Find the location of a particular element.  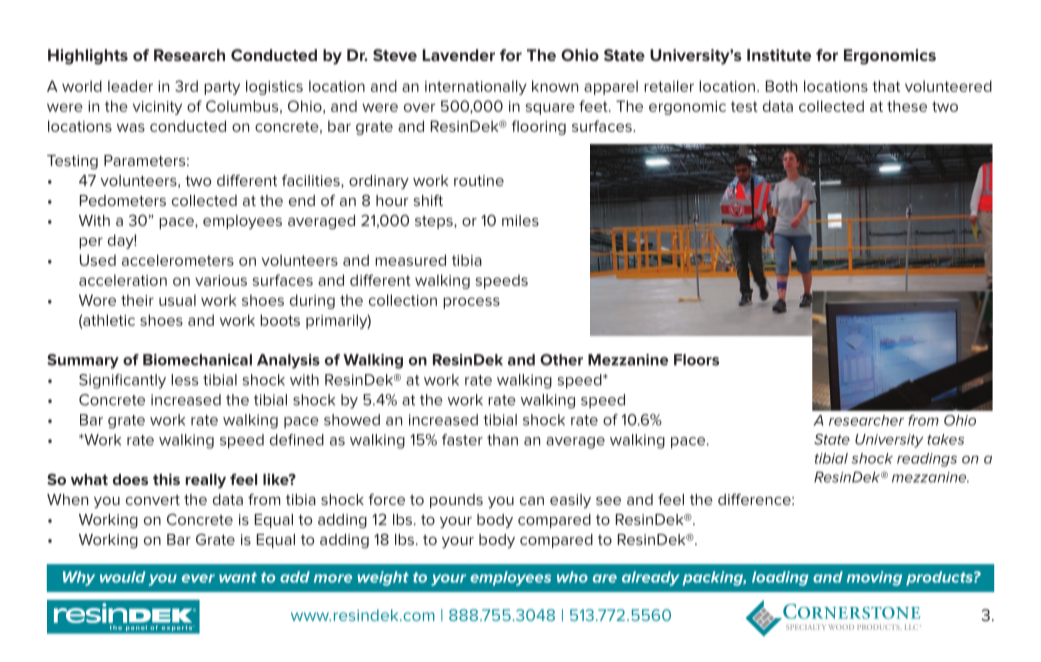

process is located at coordinates (471, 303).
